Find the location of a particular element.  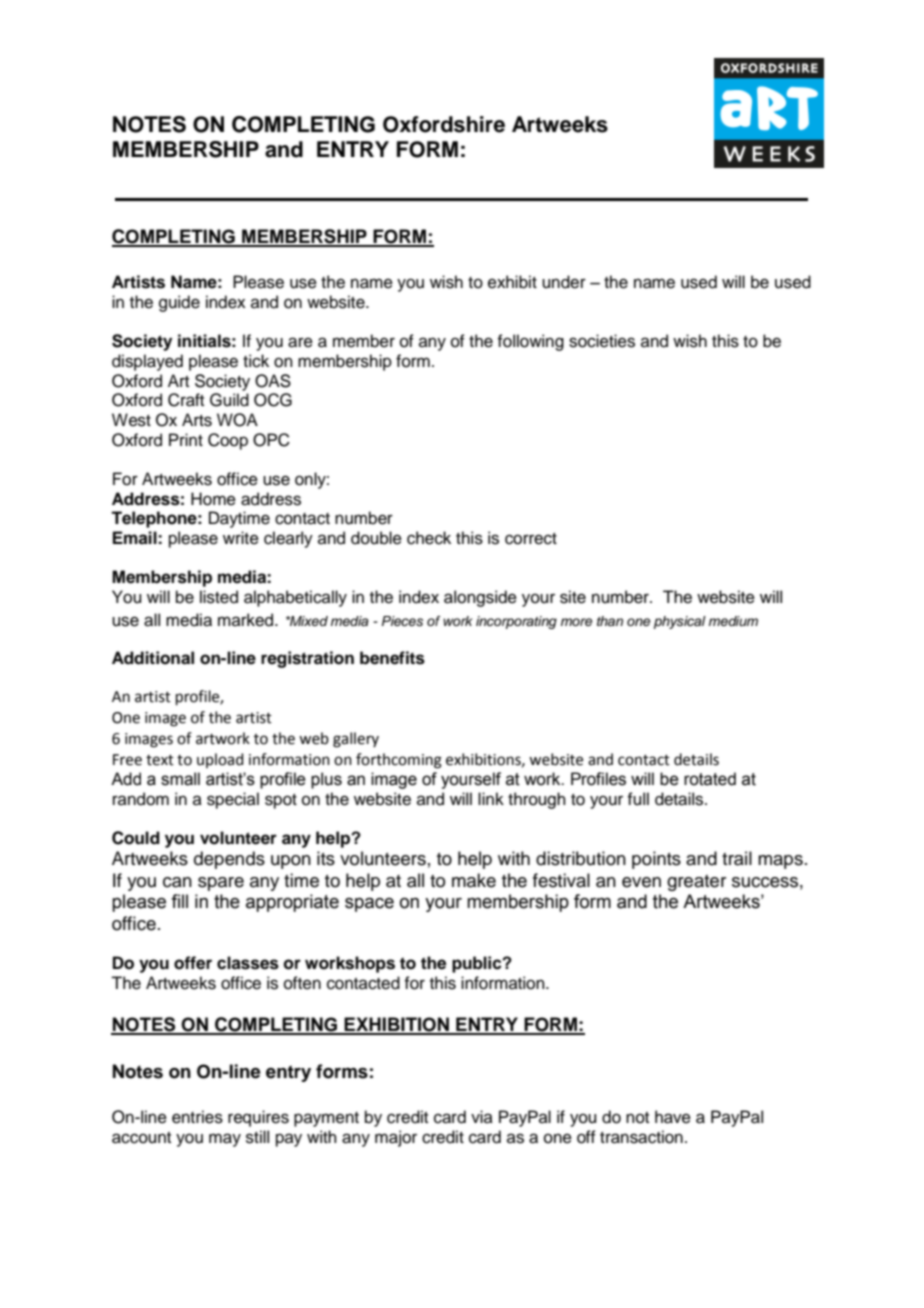

marked is located at coordinates (247, 620).
